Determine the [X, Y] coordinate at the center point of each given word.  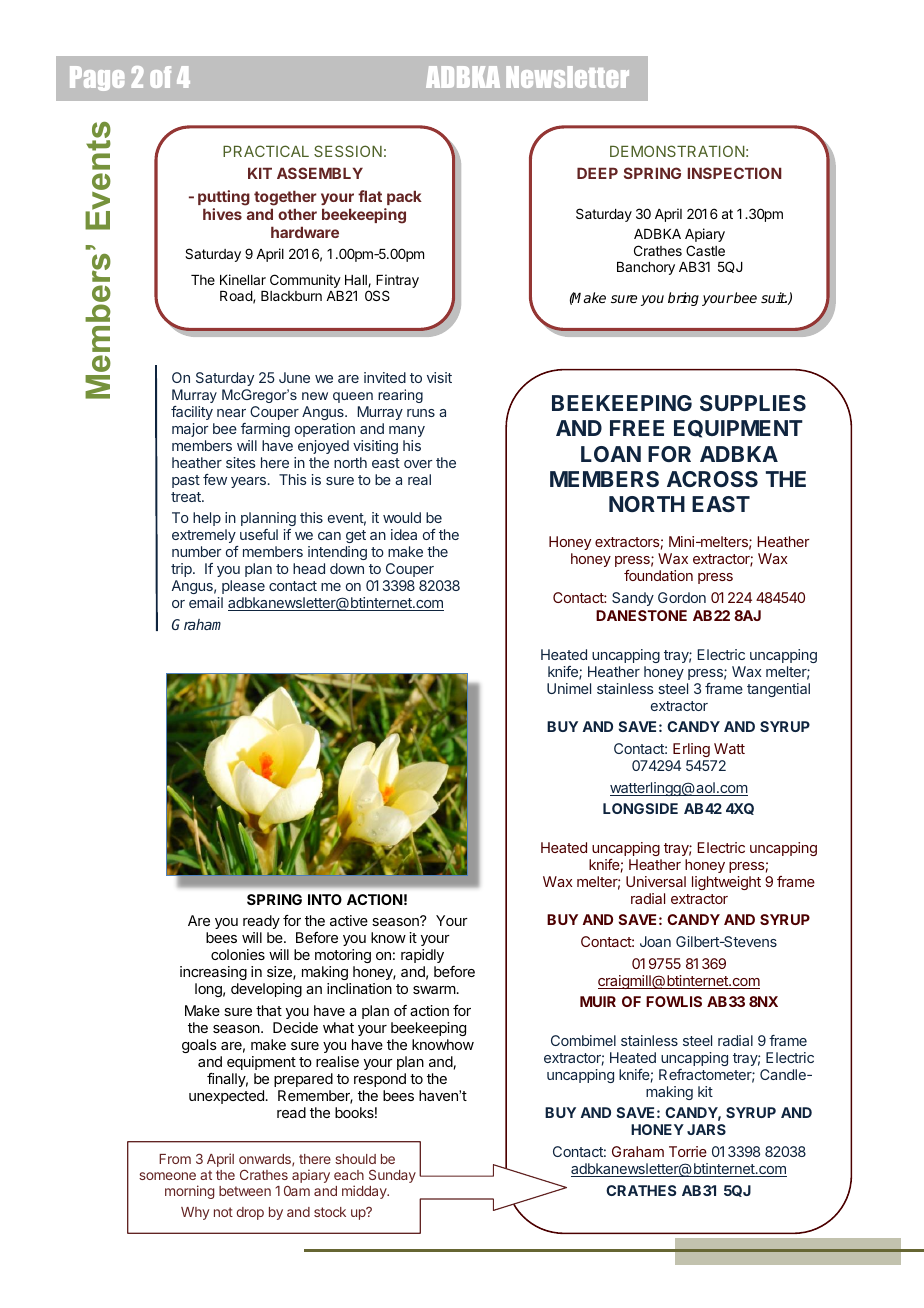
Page [97, 78]
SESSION [348, 151]
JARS [706, 1129]
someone [167, 1176]
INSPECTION [735, 173]
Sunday [392, 1176]
